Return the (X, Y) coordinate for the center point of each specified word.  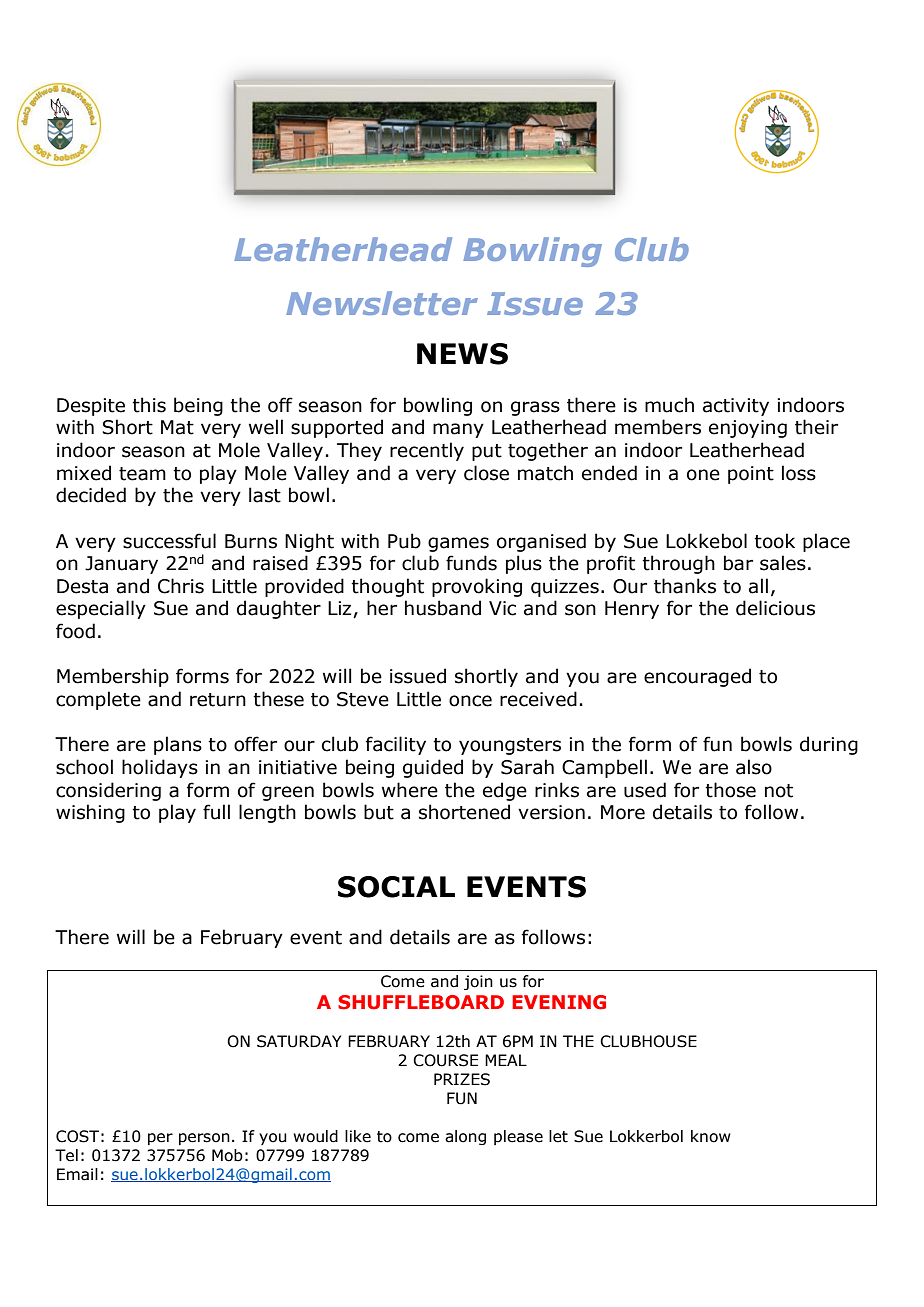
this (149, 405)
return (218, 700)
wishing (90, 813)
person (204, 1139)
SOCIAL (396, 887)
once (470, 701)
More (623, 812)
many (458, 430)
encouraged (697, 677)
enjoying (748, 429)
